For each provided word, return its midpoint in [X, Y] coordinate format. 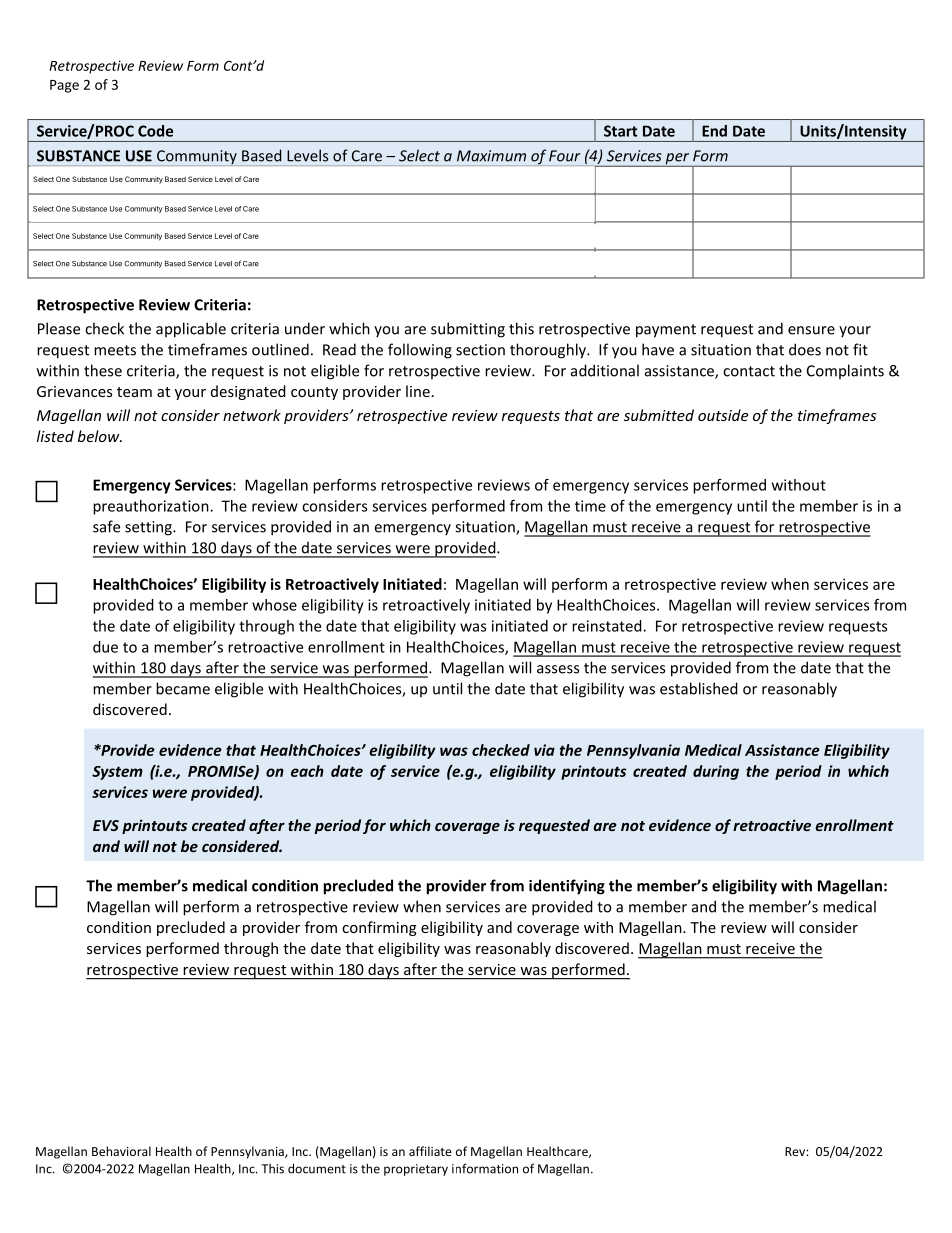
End [714, 131]
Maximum [491, 156]
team [134, 392]
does [805, 349]
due [105, 647]
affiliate [430, 1151]
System [117, 773]
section [480, 350]
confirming [379, 928]
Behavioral [121, 1151]
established [699, 688]
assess [558, 669]
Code [155, 131]
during [716, 772]
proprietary [416, 1170]
